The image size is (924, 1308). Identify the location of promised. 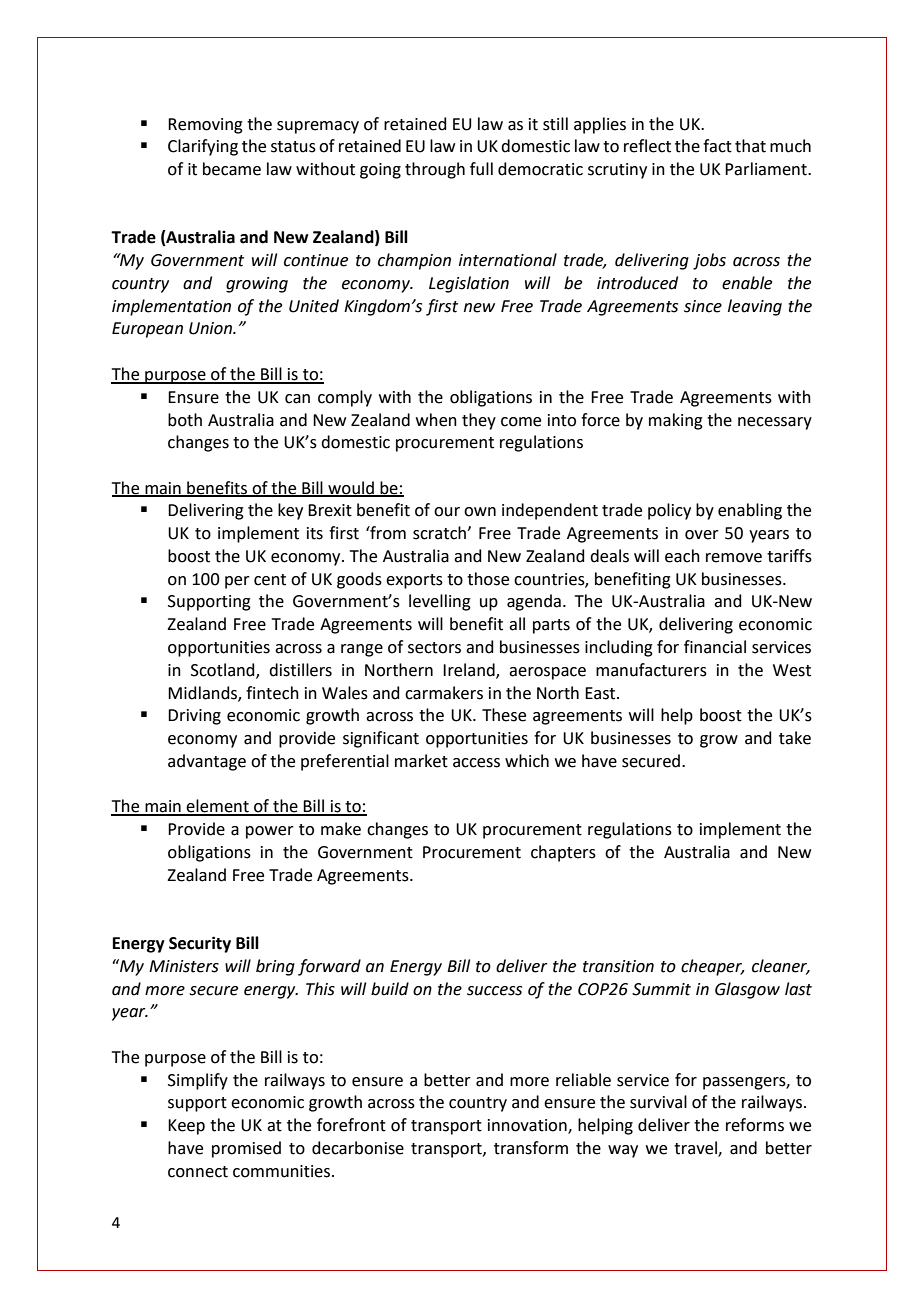
(246, 1149).
